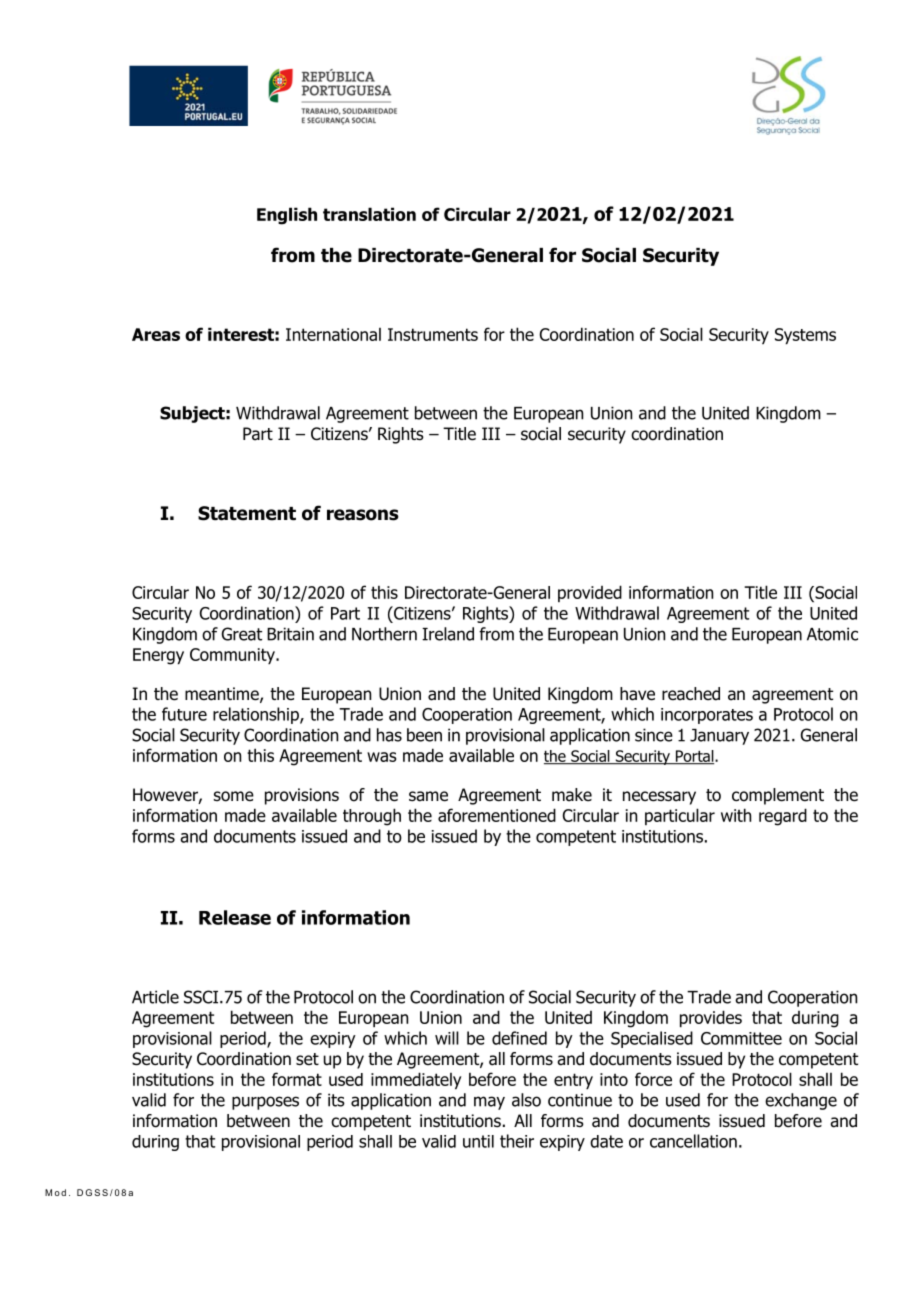 The height and width of the screenshot is (1308, 924). Describe the element at coordinates (363, 515) in the screenshot. I see `reasons` at that location.
